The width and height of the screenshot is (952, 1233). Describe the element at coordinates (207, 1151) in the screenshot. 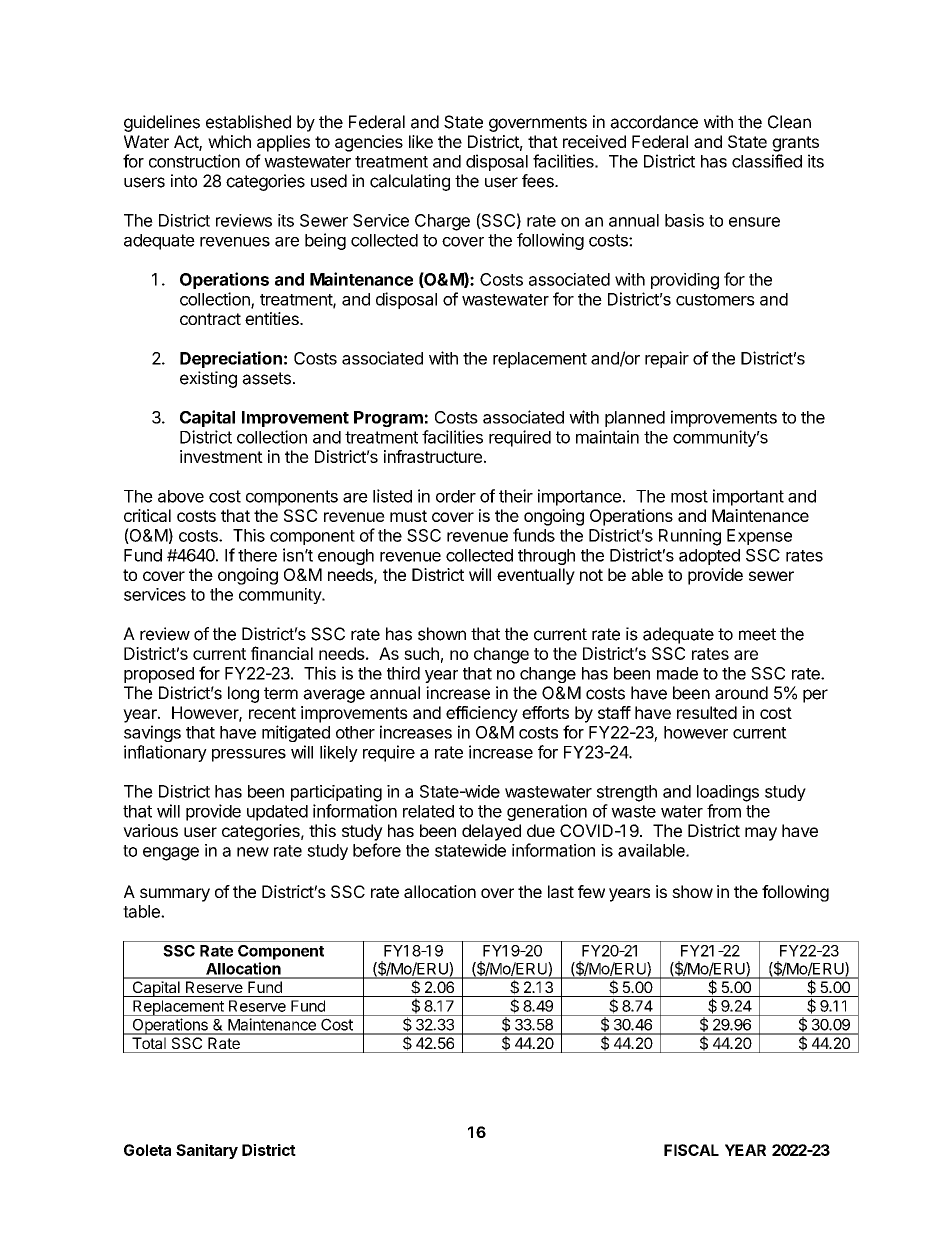

I see `Sanitary` at that location.
